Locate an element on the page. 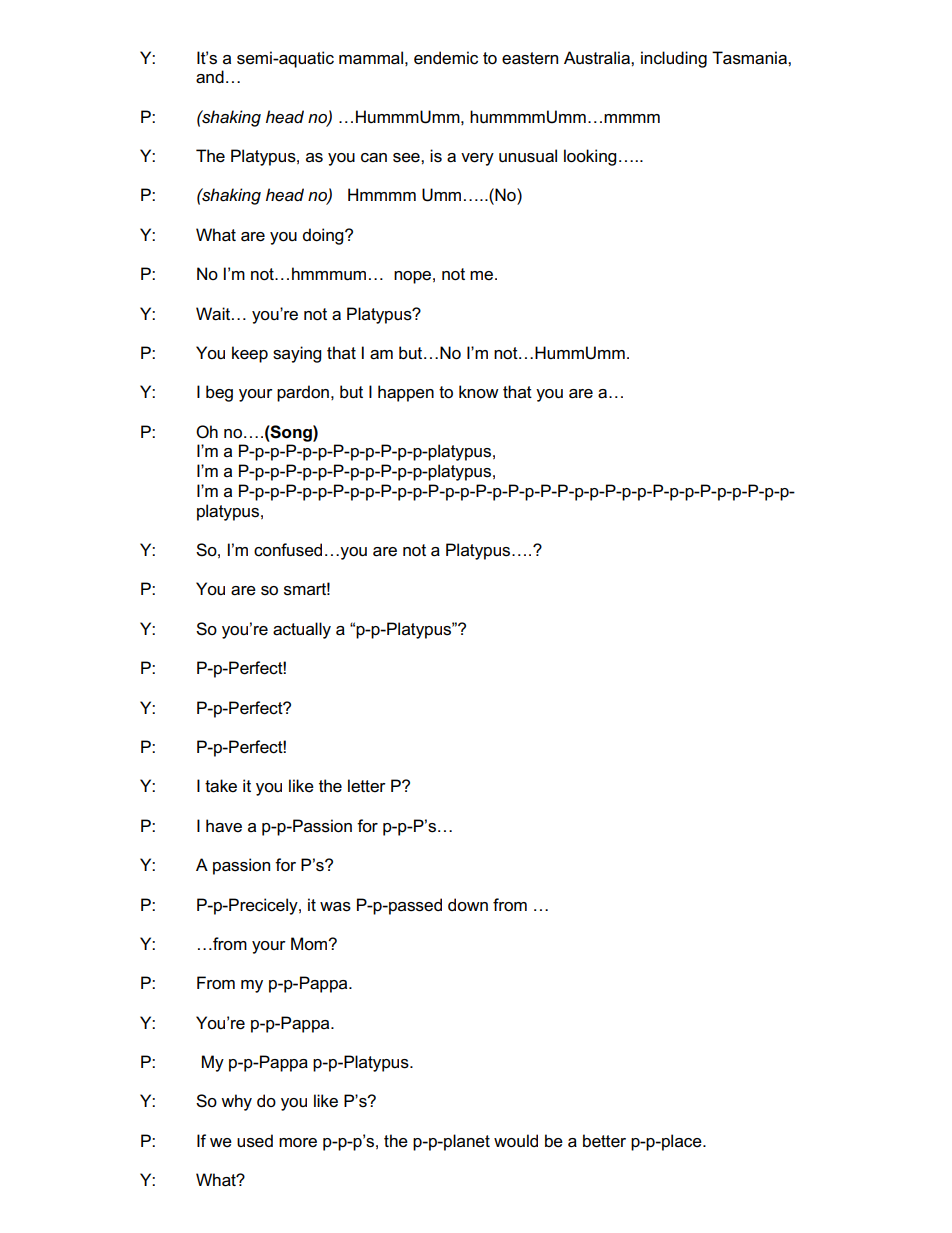  and is located at coordinates (210, 77).
